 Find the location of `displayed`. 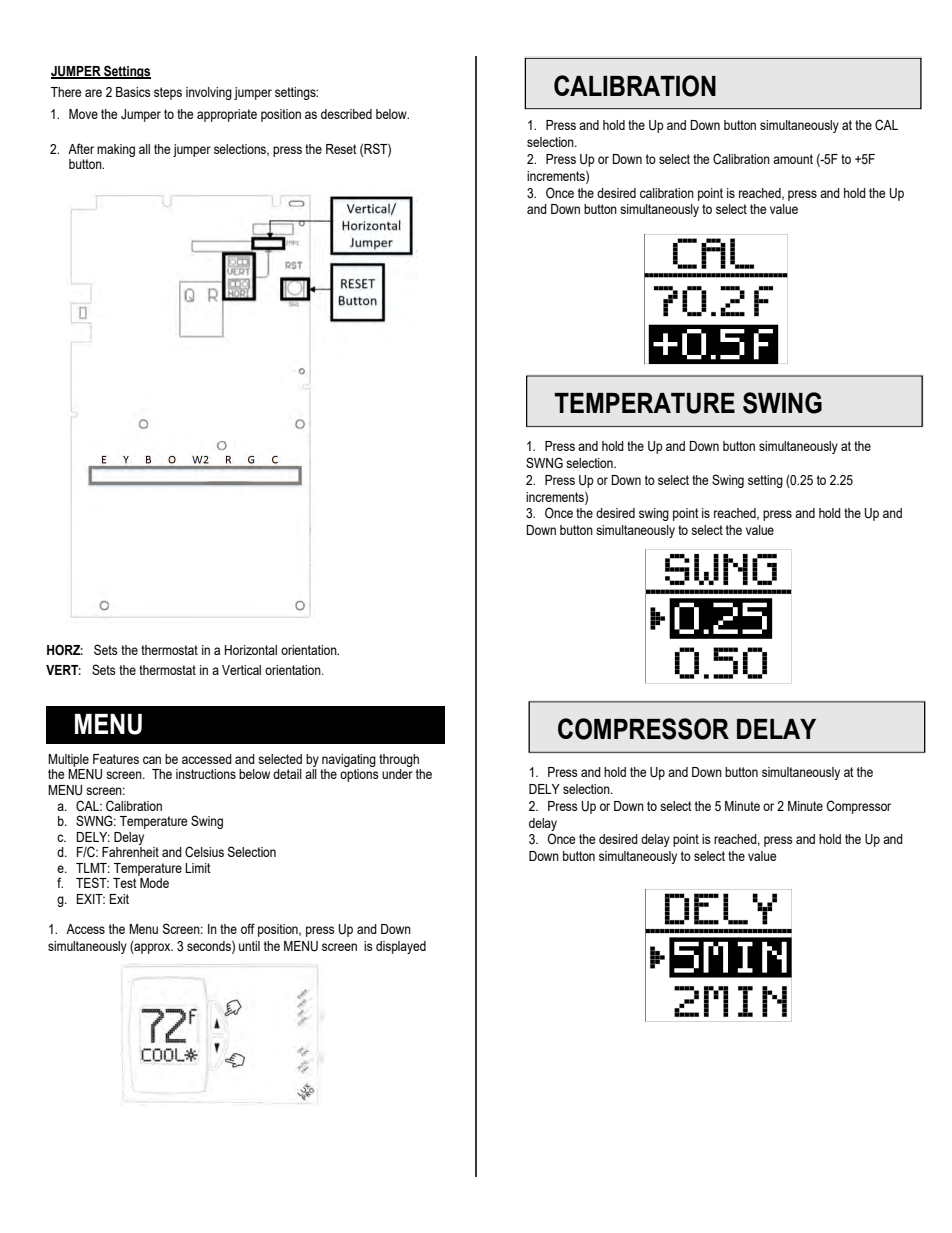

displayed is located at coordinates (401, 947).
